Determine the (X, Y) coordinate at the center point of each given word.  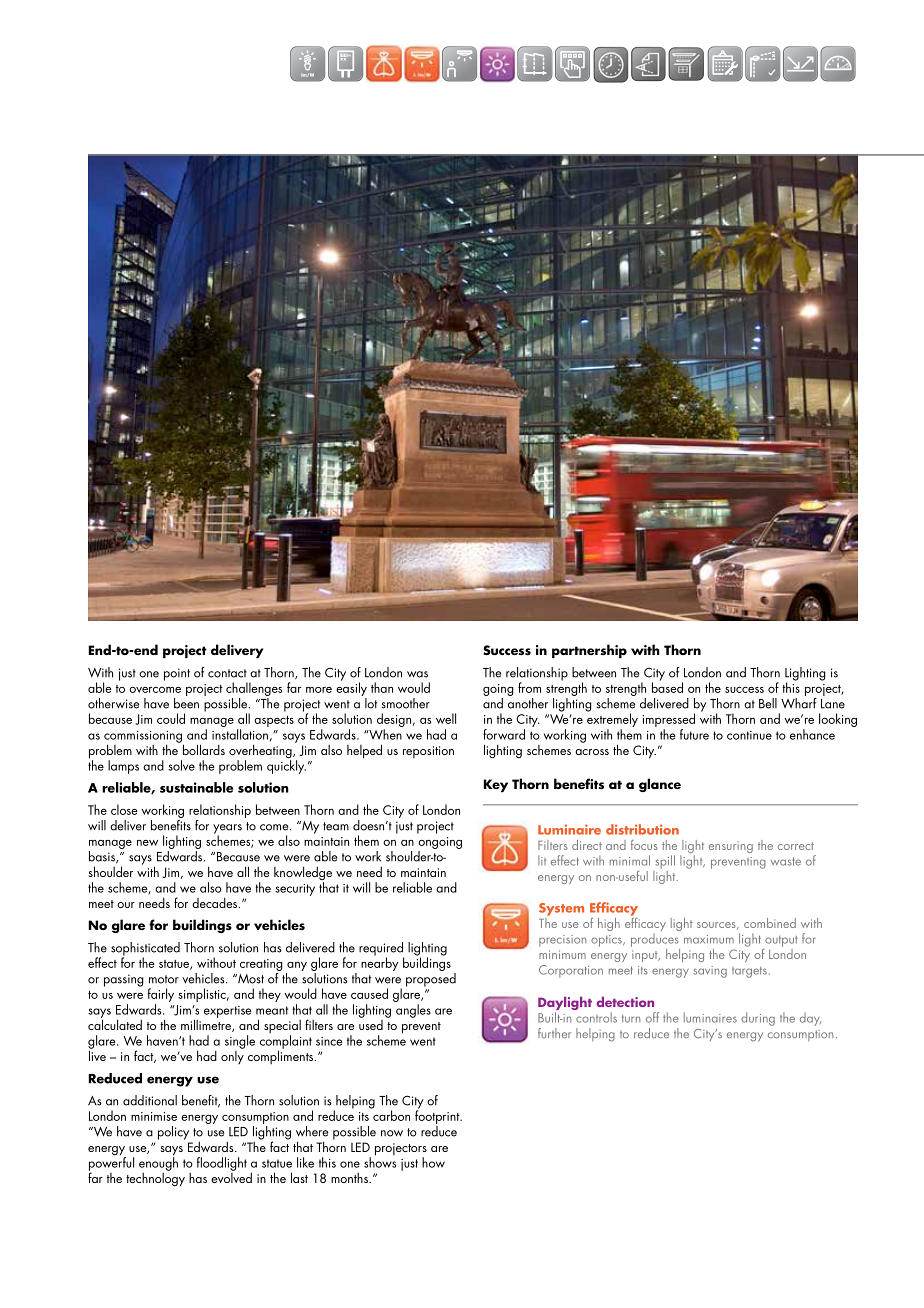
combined (770, 923)
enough (158, 1163)
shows (380, 1161)
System (561, 909)
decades (216, 903)
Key (495, 785)
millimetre (207, 1024)
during (758, 1019)
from (529, 687)
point (177, 674)
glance (660, 785)
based (667, 686)
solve (181, 765)
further (554, 1033)
